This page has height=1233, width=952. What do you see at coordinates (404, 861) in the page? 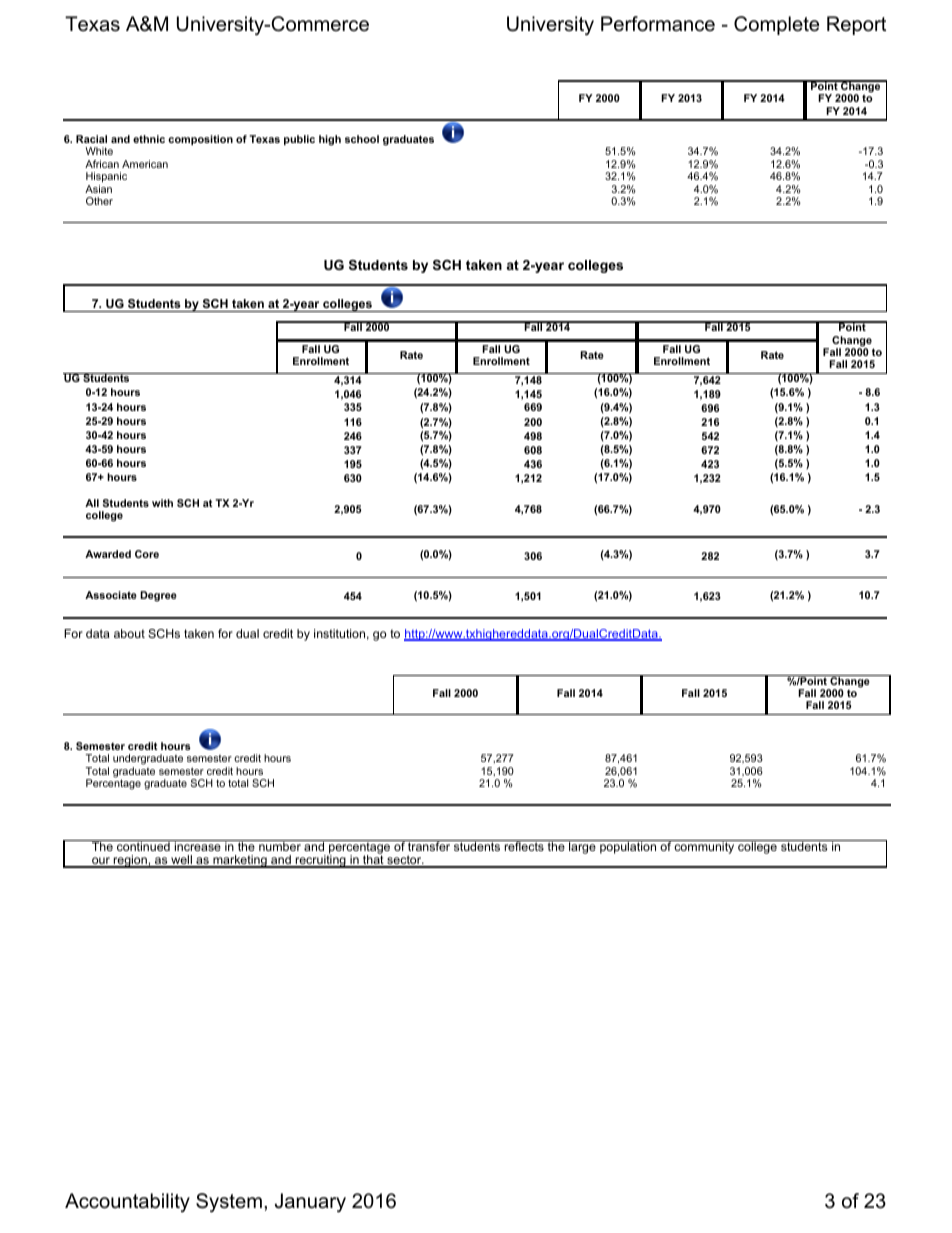
I see `sector` at bounding box center [404, 861].
